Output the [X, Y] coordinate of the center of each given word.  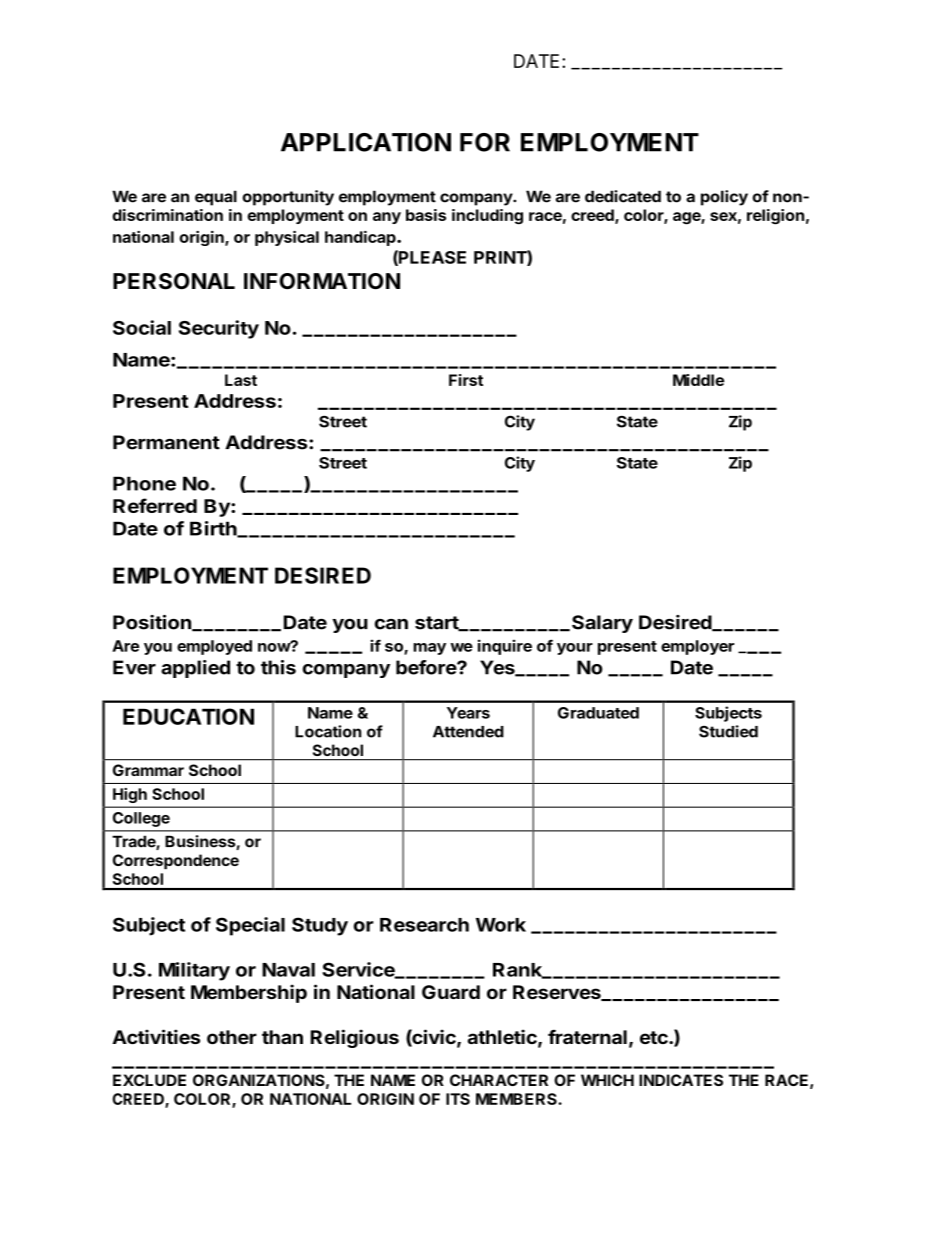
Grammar [148, 770]
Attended [468, 732]
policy [724, 198]
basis [426, 215]
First [466, 380]
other [232, 1037]
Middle [698, 380]
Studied [728, 731]
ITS [458, 1099]
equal [216, 198]
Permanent [166, 442]
